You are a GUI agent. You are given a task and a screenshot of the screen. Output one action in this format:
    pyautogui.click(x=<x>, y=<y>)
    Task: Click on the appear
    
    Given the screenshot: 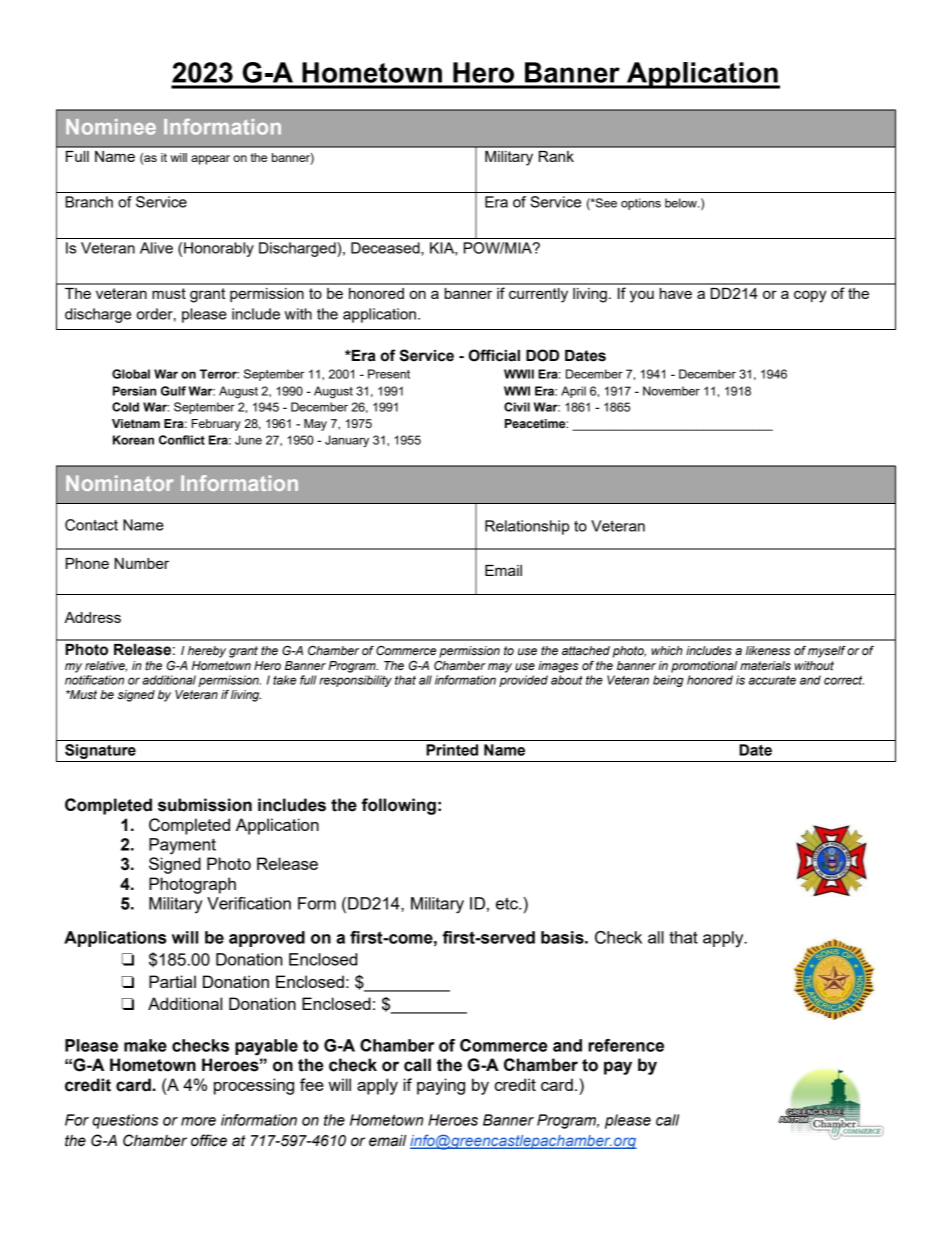 What is the action you would take?
    pyautogui.click(x=210, y=160)
